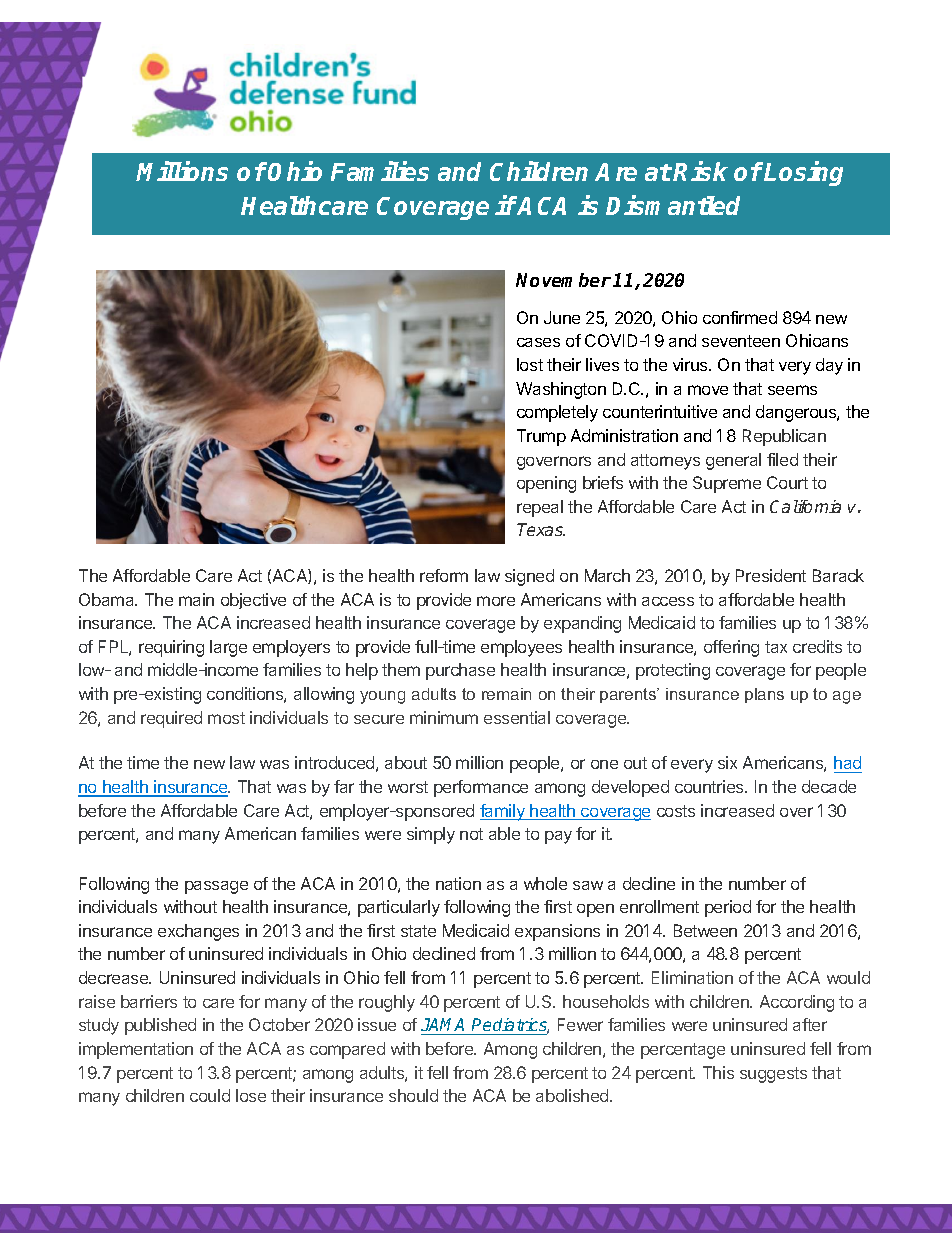  I want to click on employees, so click(521, 648).
